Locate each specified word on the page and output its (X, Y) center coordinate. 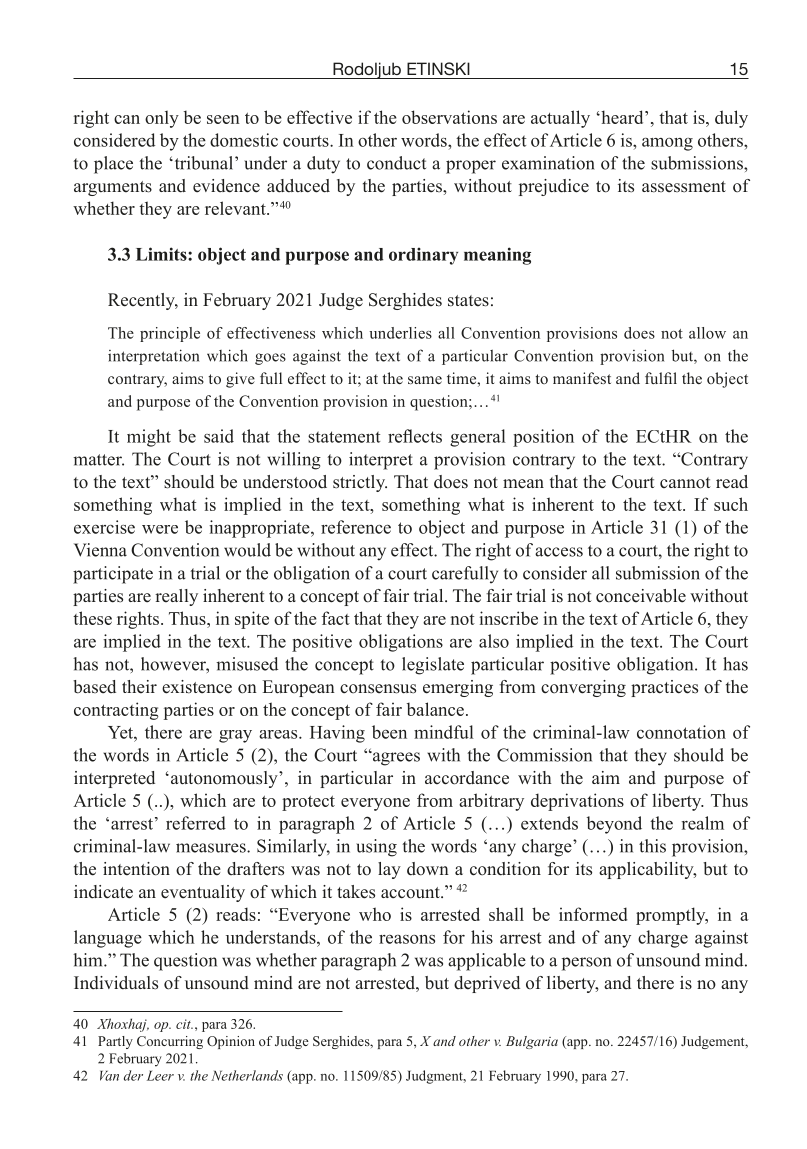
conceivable (641, 596)
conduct (396, 163)
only (162, 119)
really (176, 597)
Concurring (170, 1042)
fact (336, 618)
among (667, 144)
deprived (487, 984)
